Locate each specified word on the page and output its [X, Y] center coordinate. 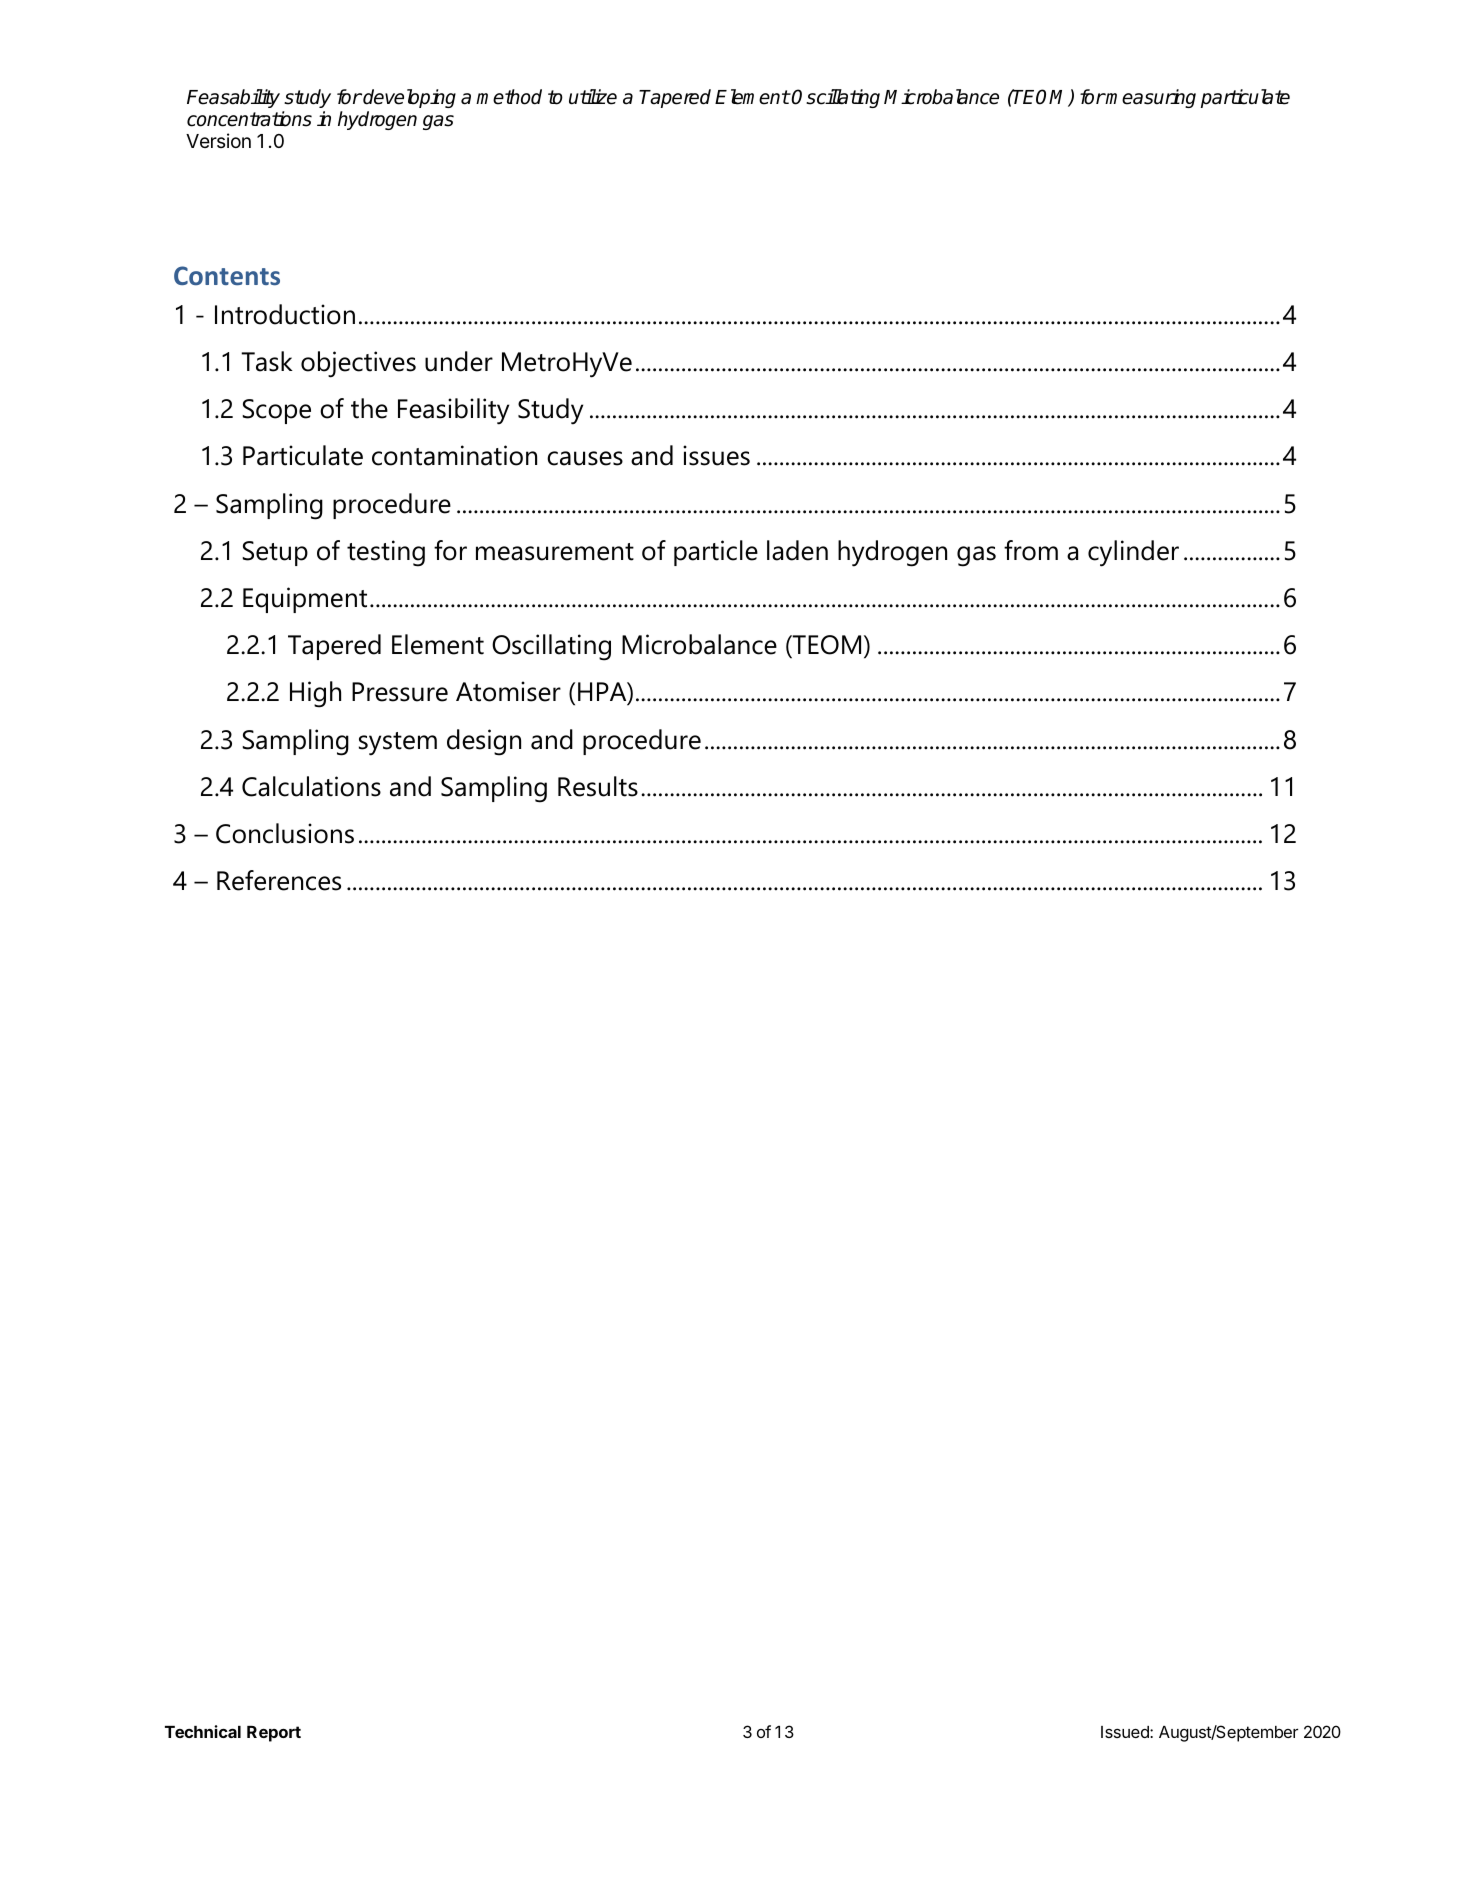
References [279, 880]
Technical [203, 1731]
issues [716, 455]
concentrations [249, 119]
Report [274, 1734]
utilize [593, 97]
